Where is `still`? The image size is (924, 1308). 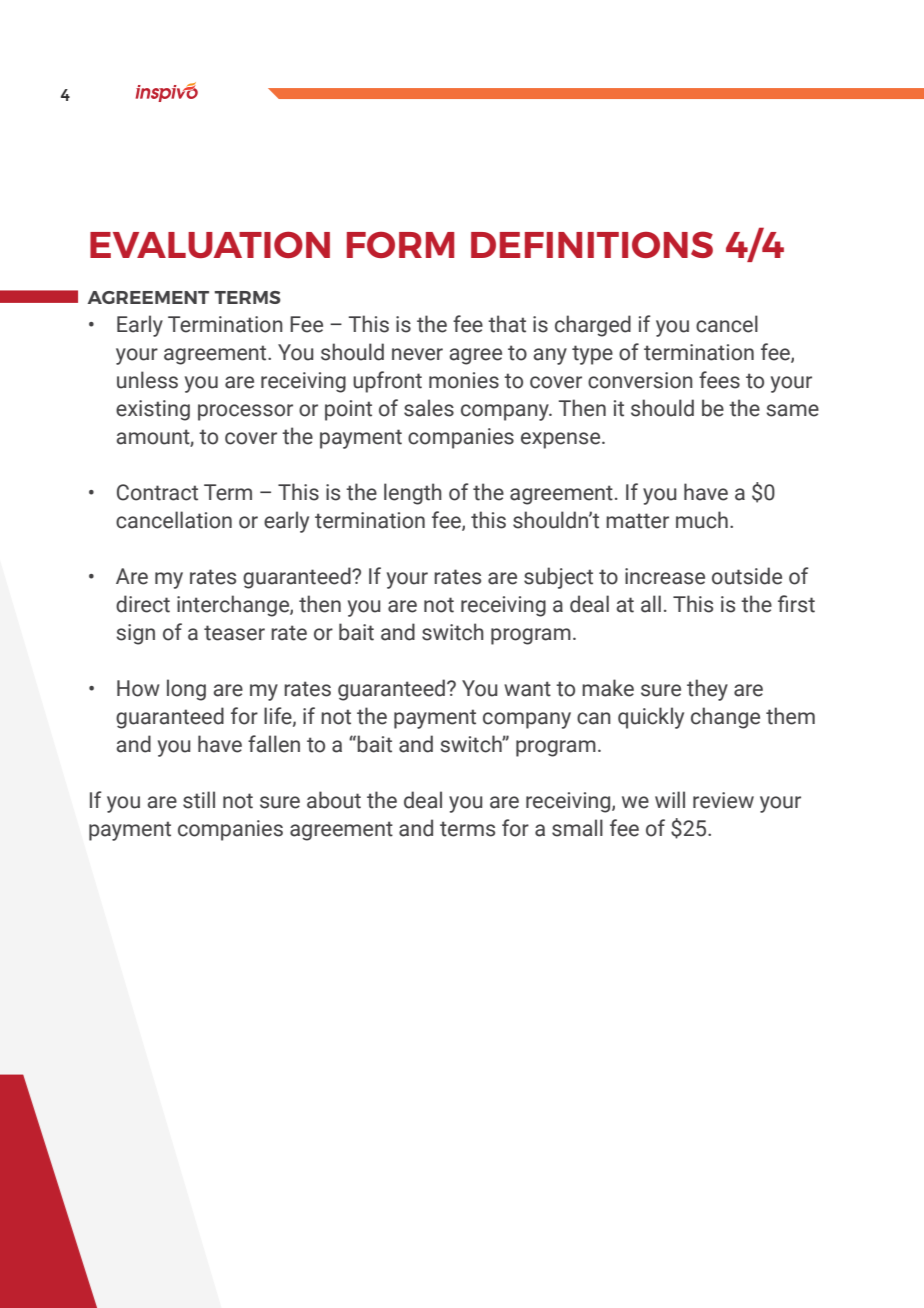 still is located at coordinates (199, 800).
